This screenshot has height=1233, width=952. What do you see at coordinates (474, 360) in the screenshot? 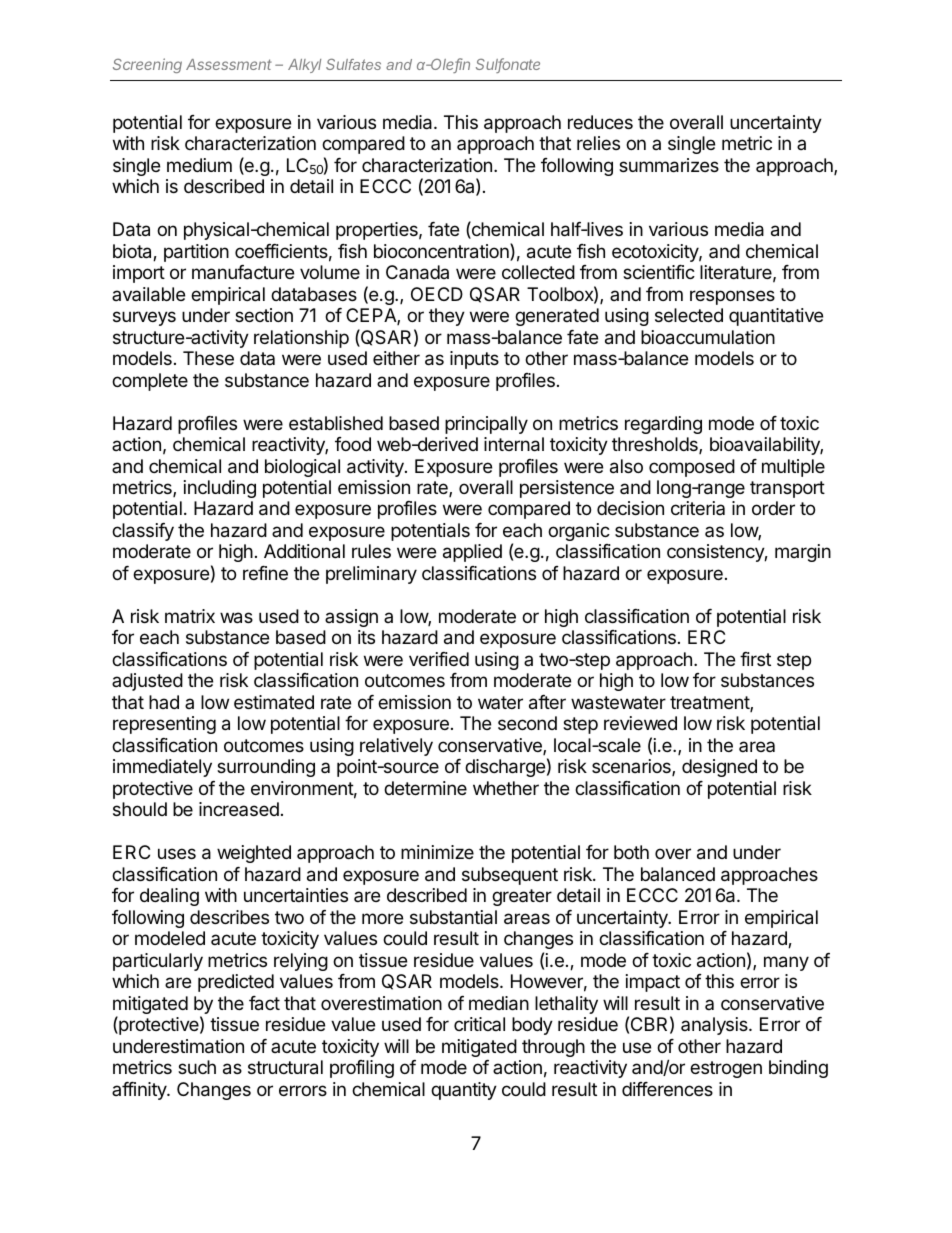
I see `inputs` at bounding box center [474, 360].
